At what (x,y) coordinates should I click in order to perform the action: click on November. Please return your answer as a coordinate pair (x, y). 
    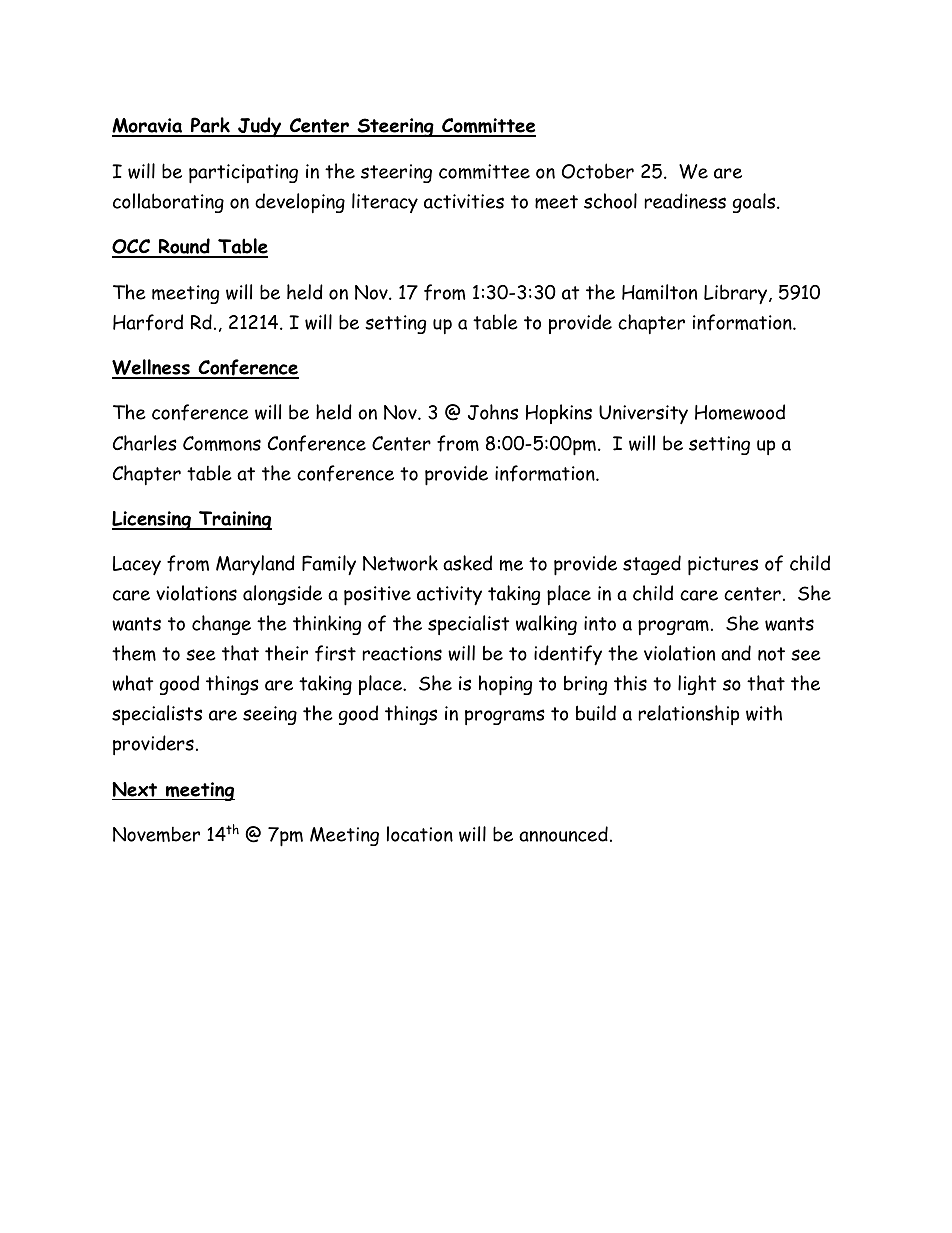
    Looking at the image, I should click on (156, 834).
